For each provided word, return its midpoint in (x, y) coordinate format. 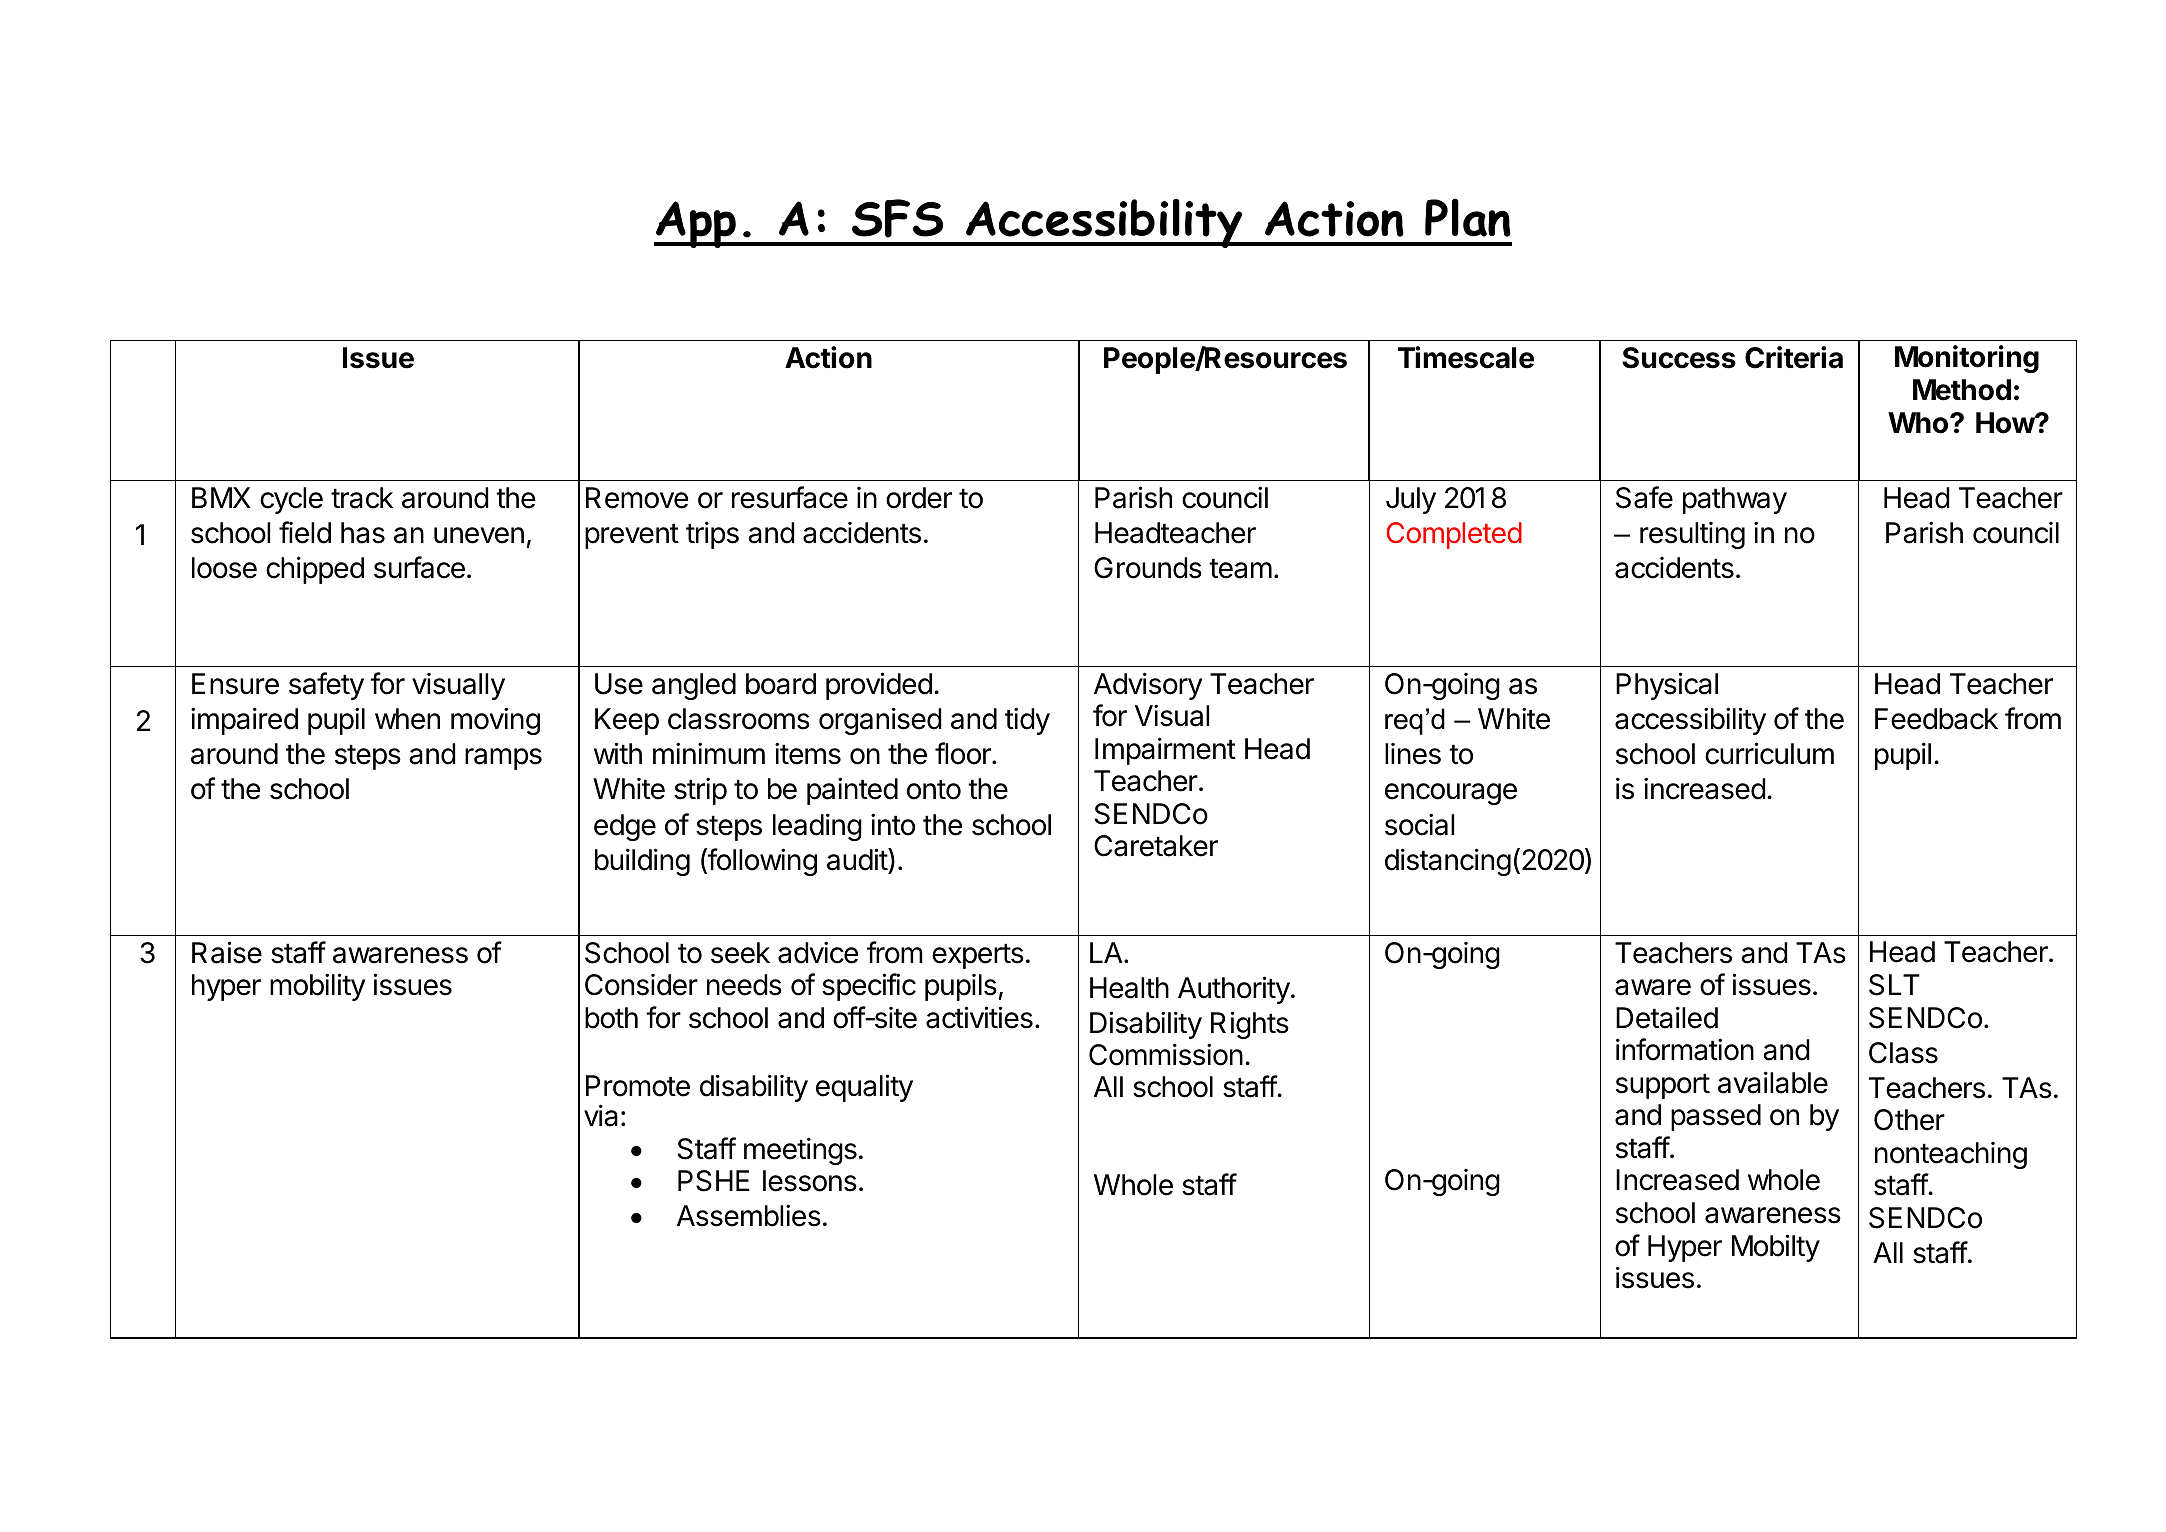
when (407, 719)
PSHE (714, 1181)
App (696, 224)
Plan (1468, 217)
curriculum (1769, 753)
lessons (810, 1181)
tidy (1027, 721)
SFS (897, 218)
